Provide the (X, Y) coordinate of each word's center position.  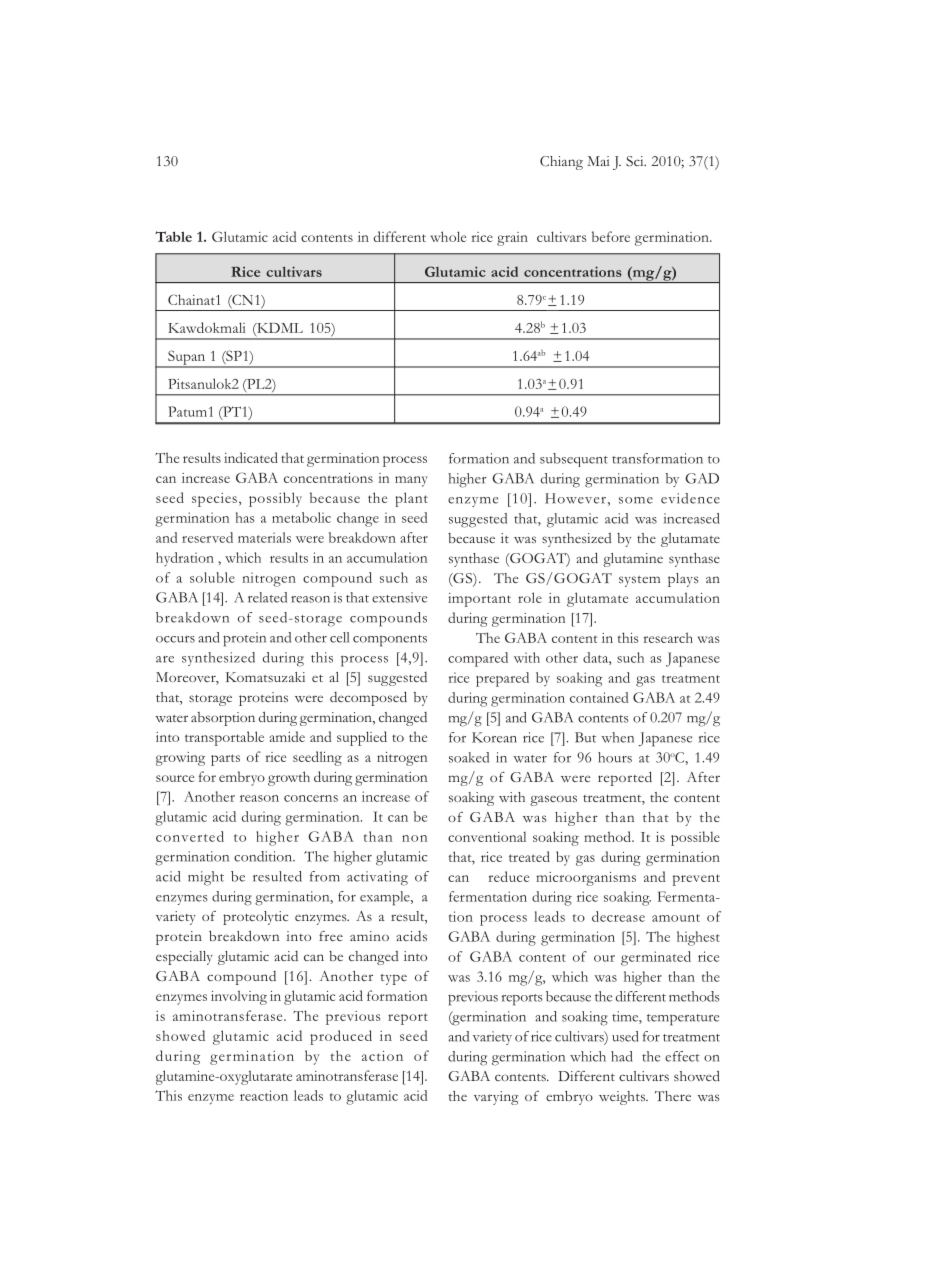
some (636, 500)
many (411, 481)
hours (615, 757)
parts (225, 760)
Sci (636, 161)
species (214, 500)
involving (239, 997)
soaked (469, 757)
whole (448, 236)
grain (512, 239)
